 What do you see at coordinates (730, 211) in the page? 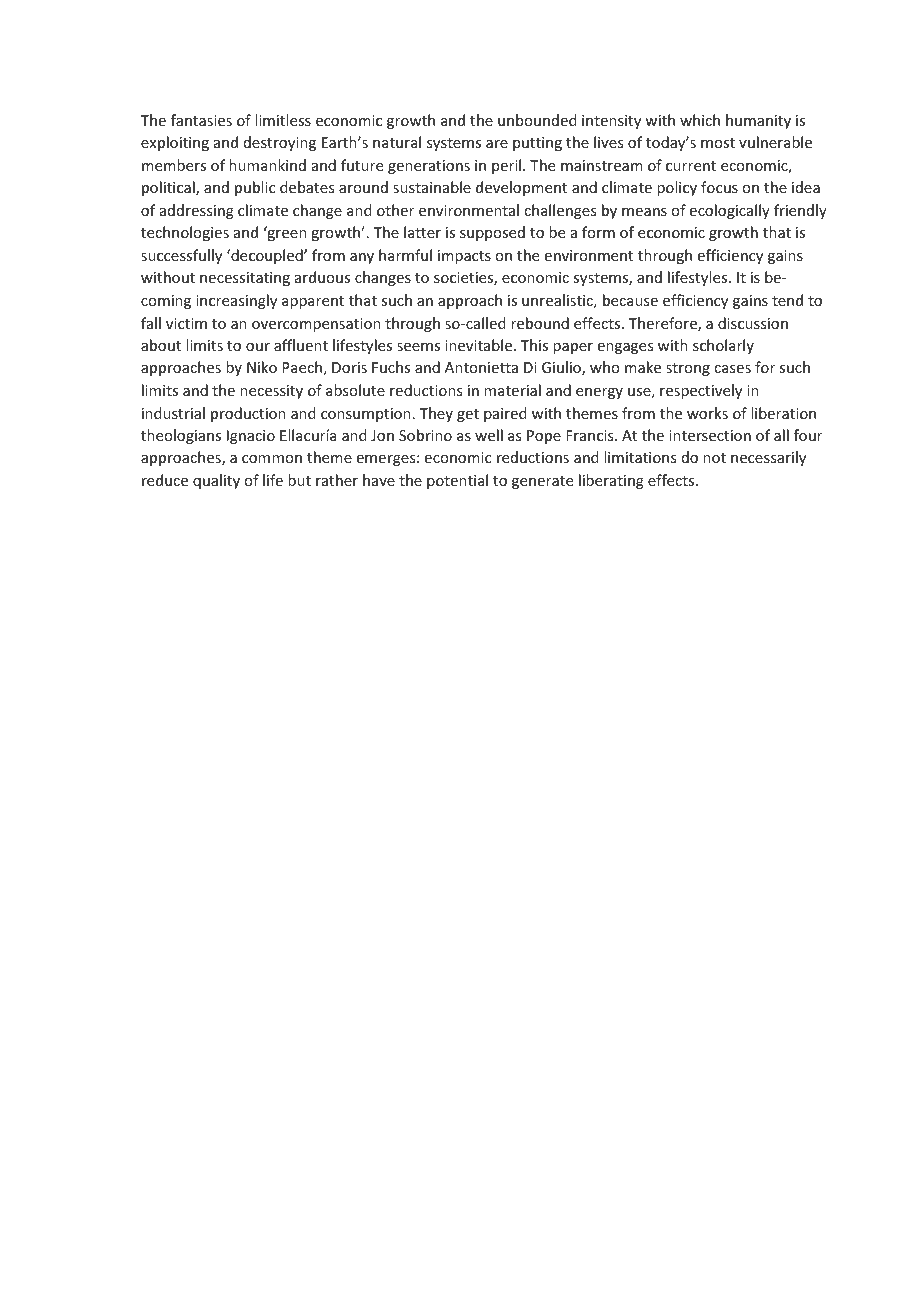
I see `ecologically` at bounding box center [730, 211].
